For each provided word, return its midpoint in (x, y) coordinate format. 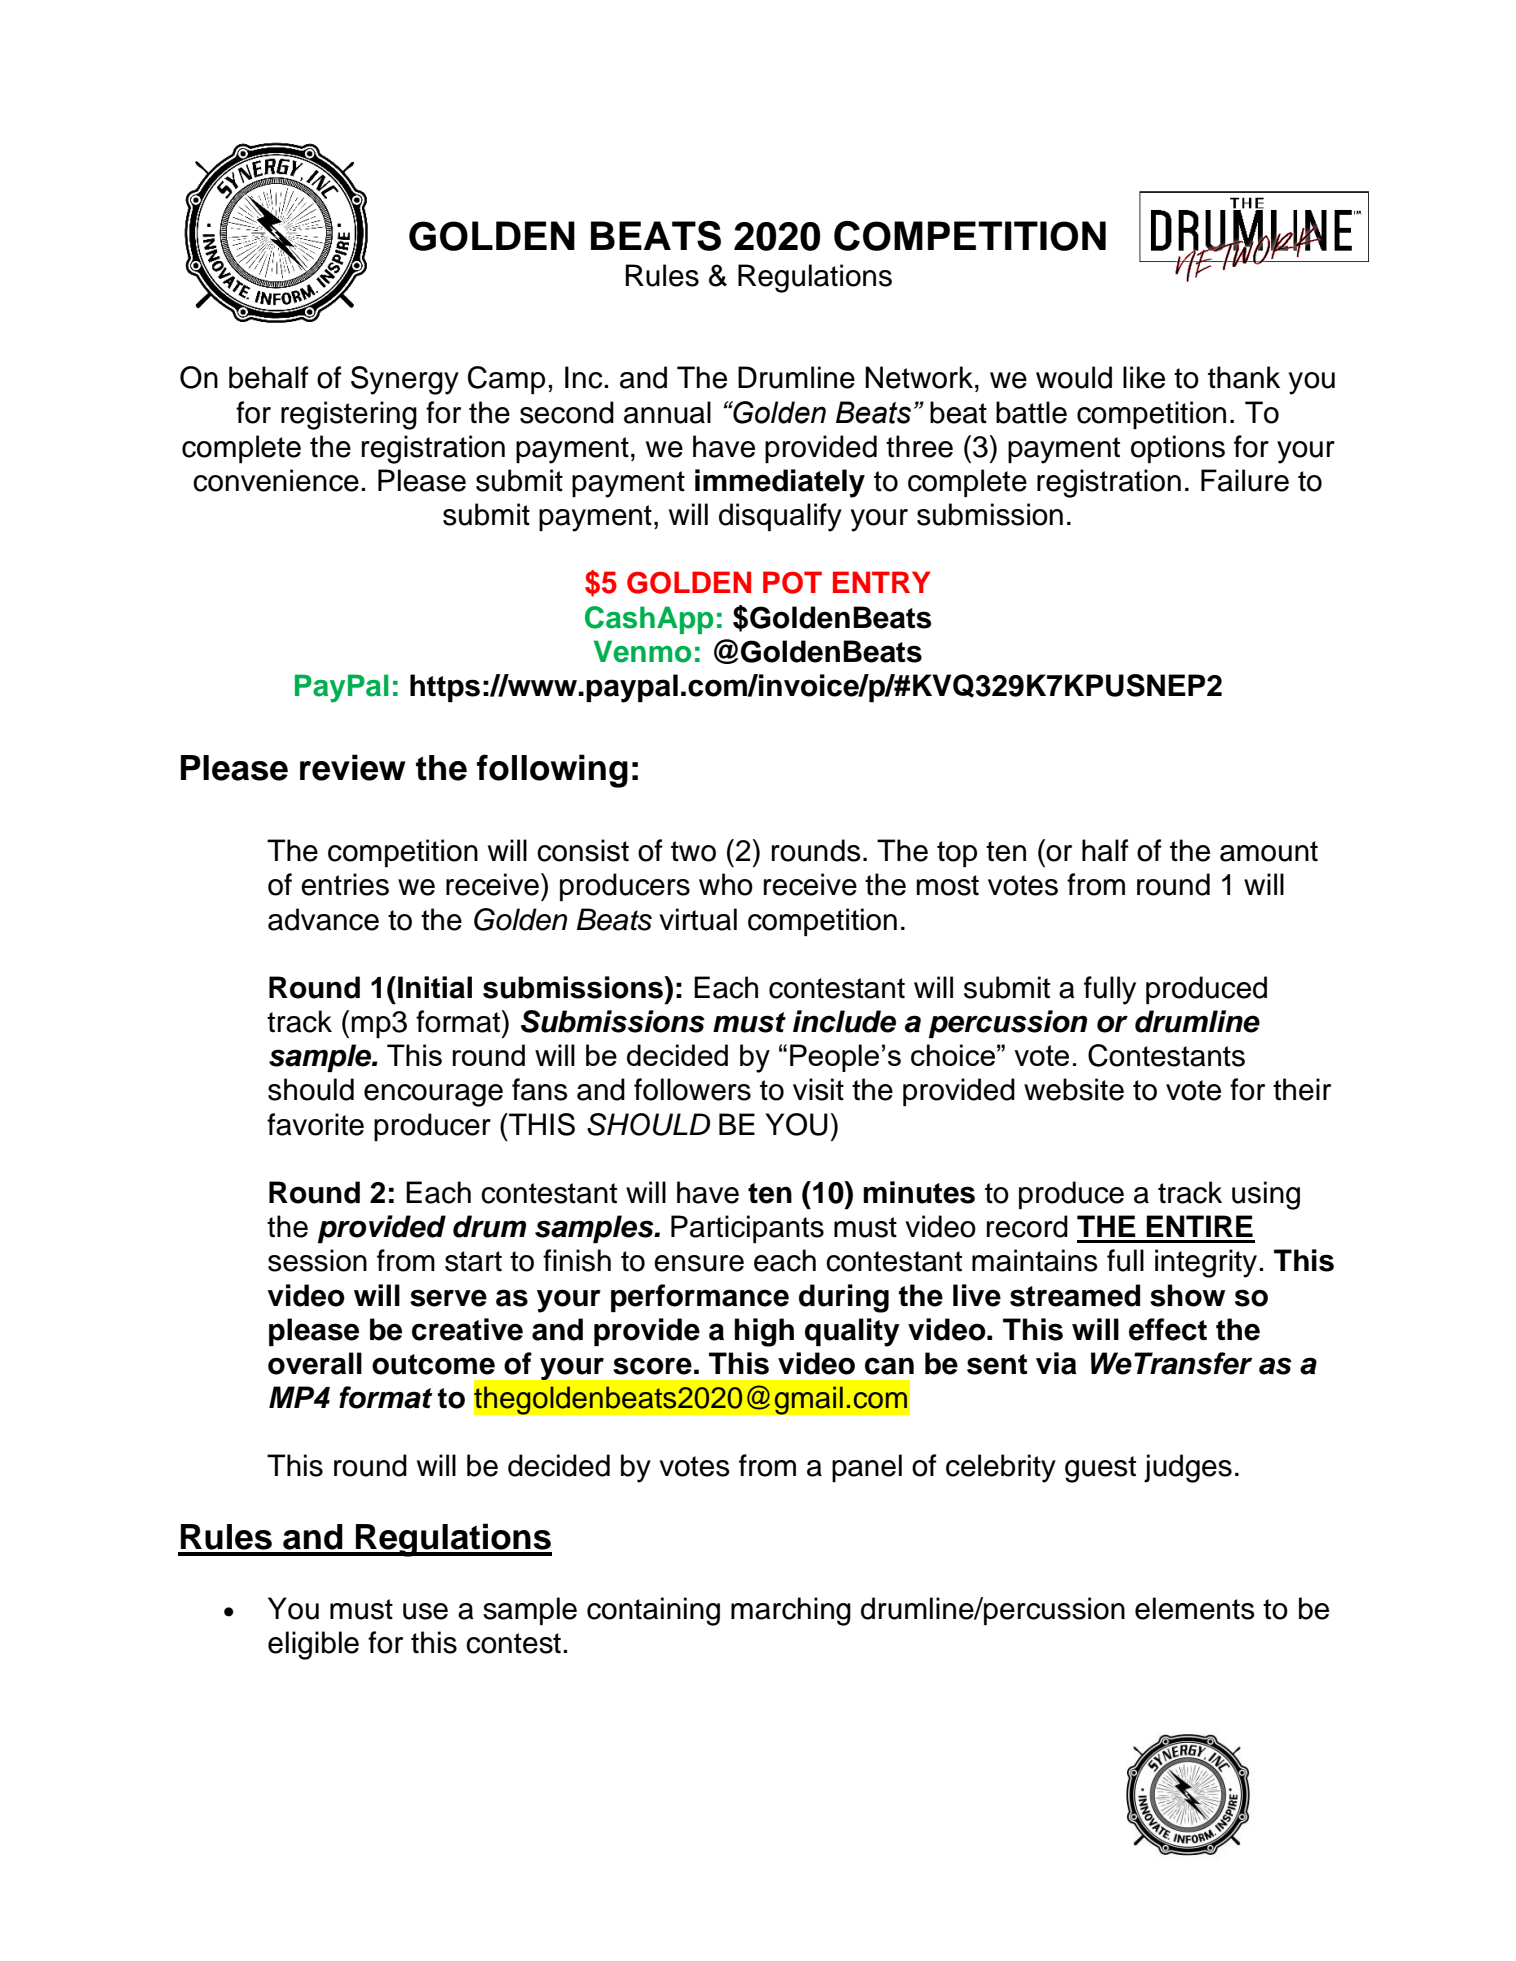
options (1178, 449)
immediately (780, 483)
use (425, 1611)
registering (349, 415)
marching (791, 1611)
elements (1195, 1608)
